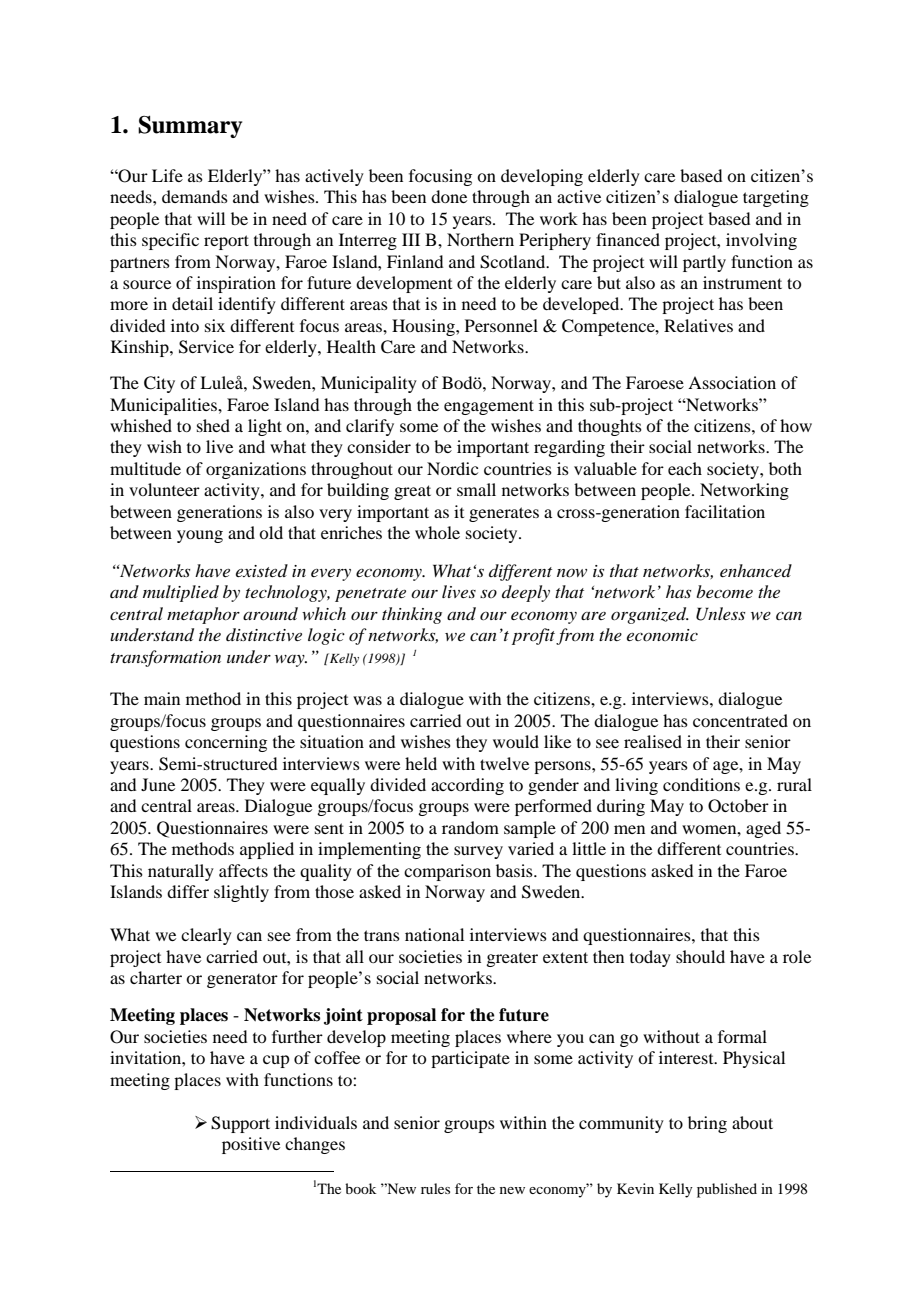 The height and width of the screenshot is (1308, 924). Describe the element at coordinates (412, 615) in the screenshot. I see `thinking` at that location.
